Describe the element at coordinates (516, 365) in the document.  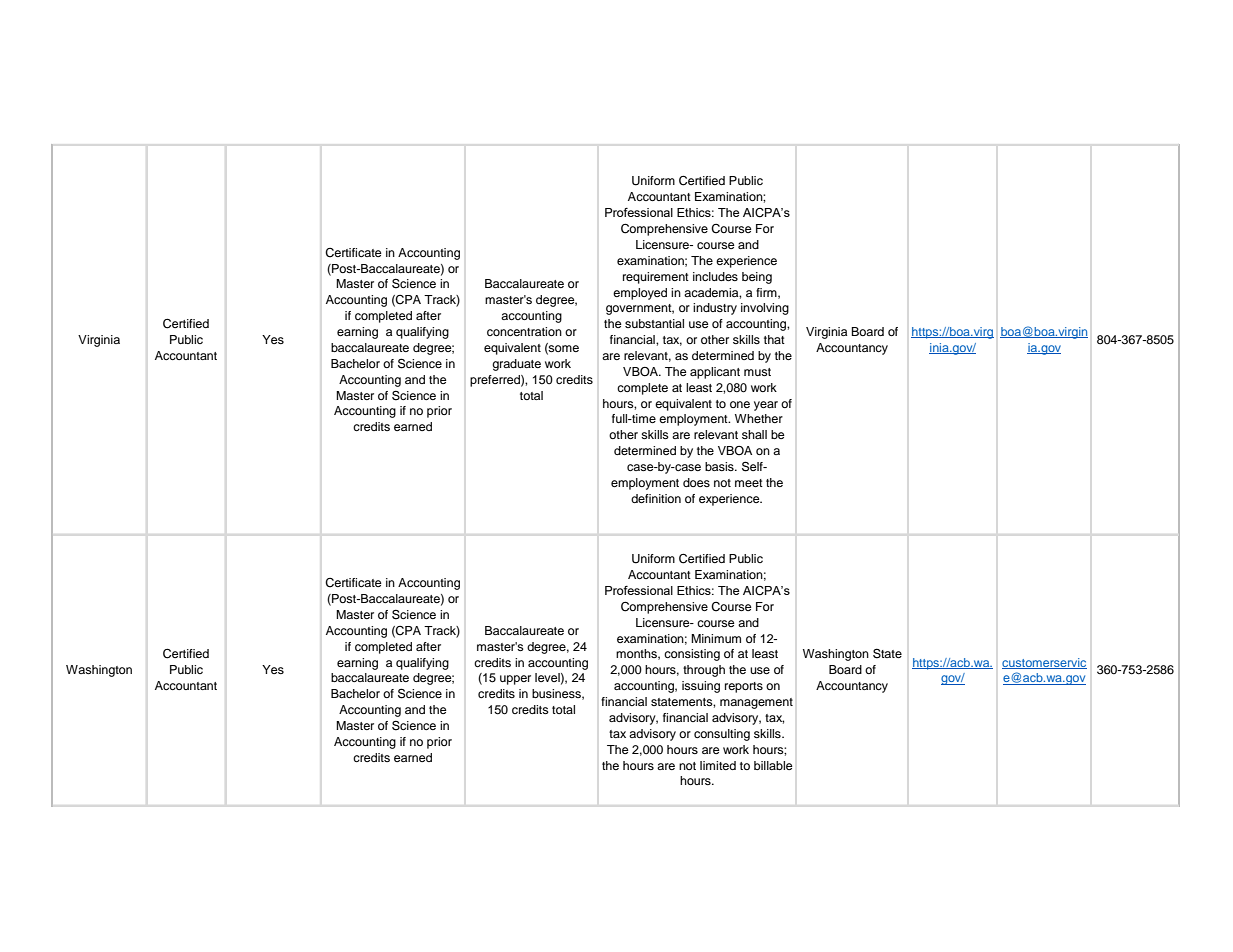
I see `graduate` at that location.
